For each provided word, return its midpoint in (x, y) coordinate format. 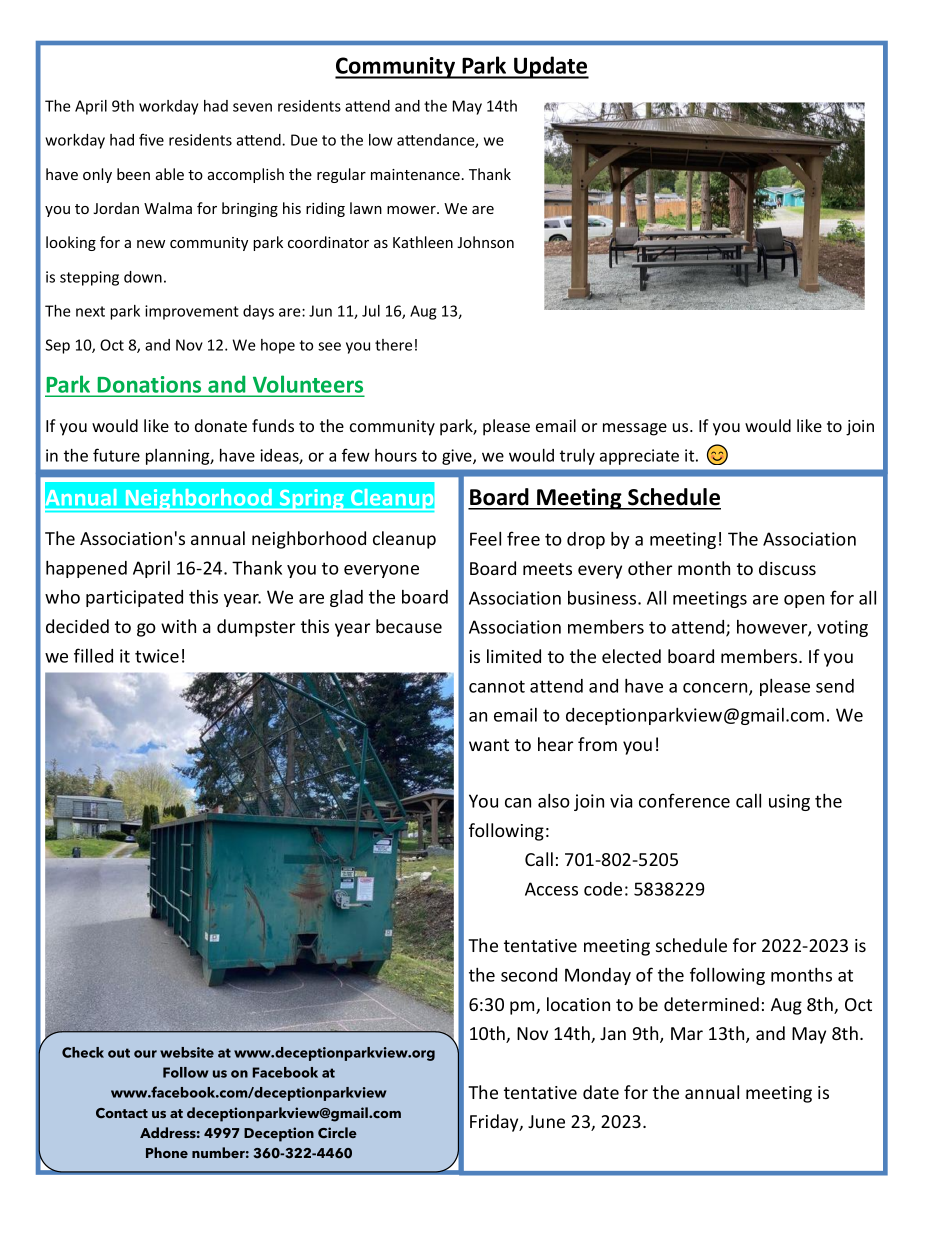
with (178, 626)
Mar (687, 1033)
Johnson (485, 242)
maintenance (415, 174)
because (409, 626)
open (804, 601)
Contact (122, 1113)
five (151, 139)
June (546, 1121)
